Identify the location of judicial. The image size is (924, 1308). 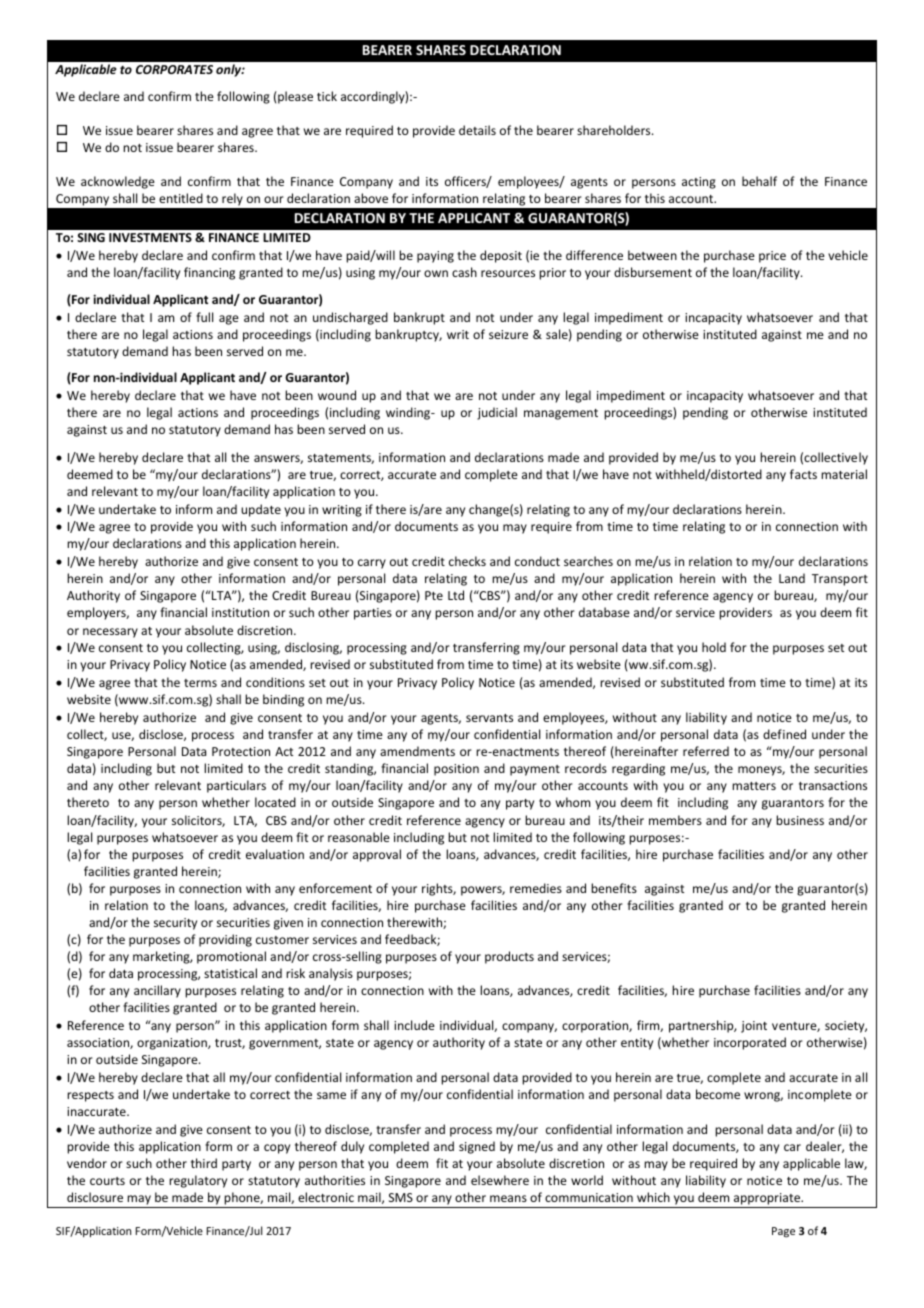
(497, 413).
